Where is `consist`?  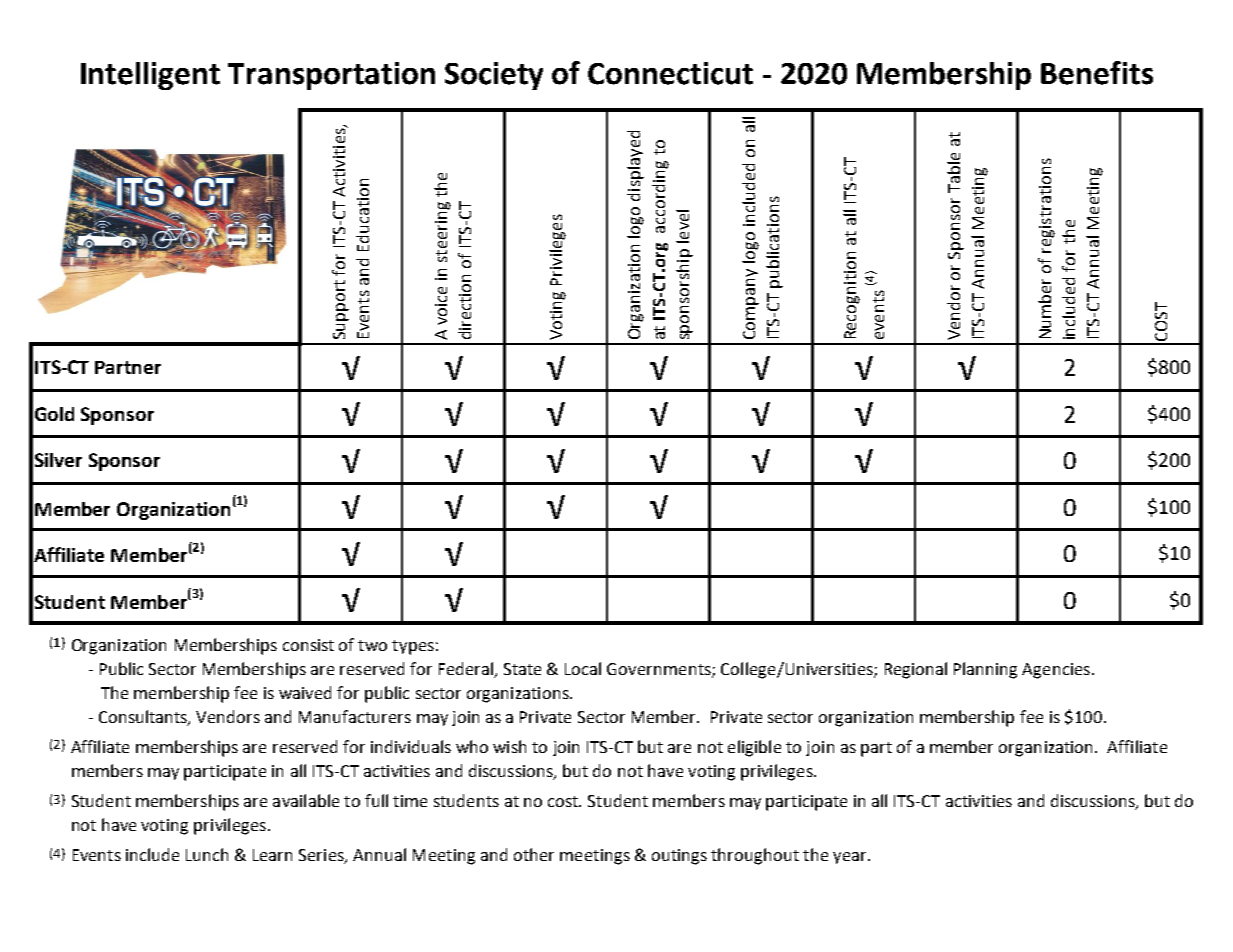
consist is located at coordinates (308, 645).
